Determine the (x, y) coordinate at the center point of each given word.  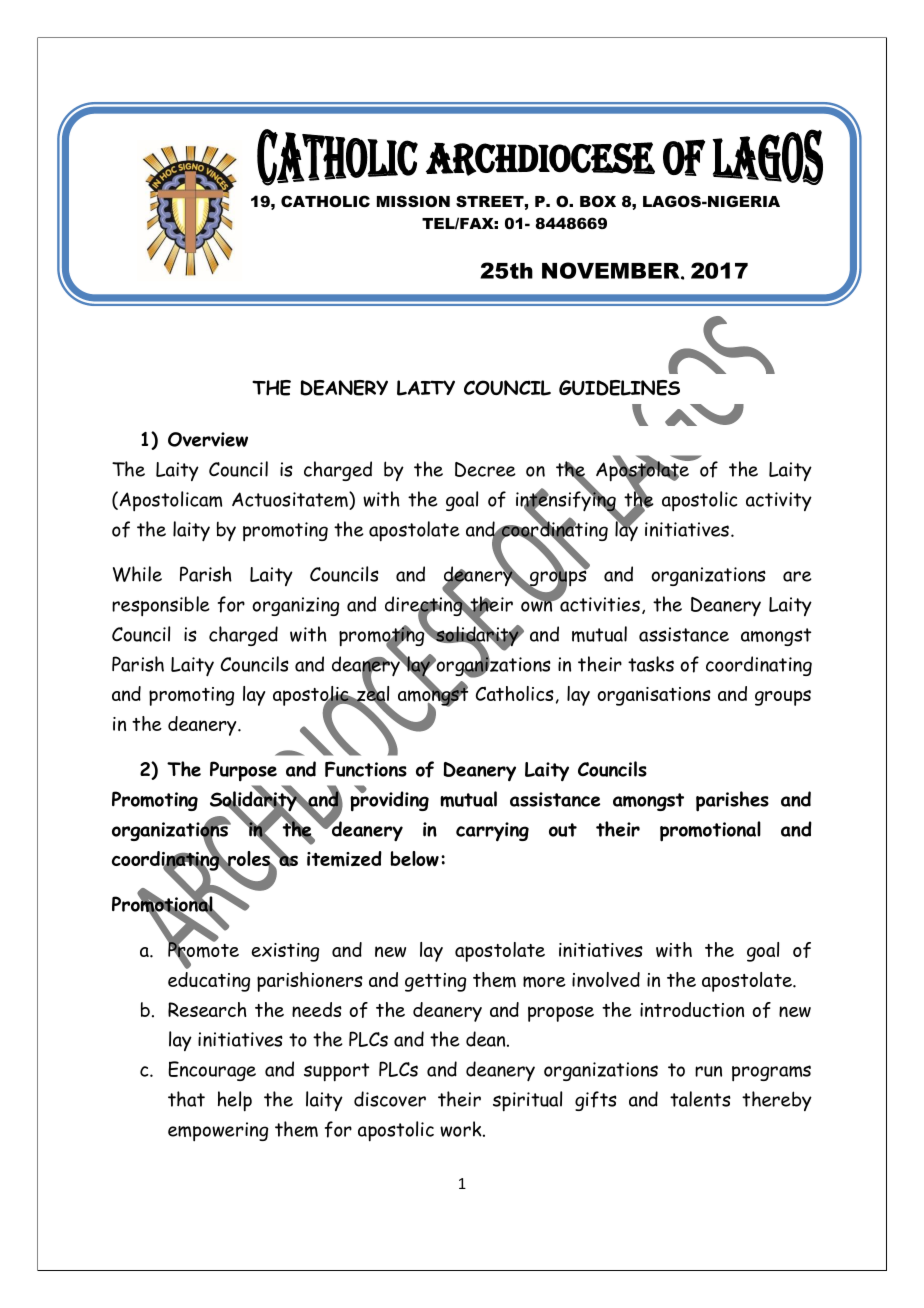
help (235, 1101)
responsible (161, 606)
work (462, 1129)
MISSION (413, 201)
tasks (651, 664)
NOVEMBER (612, 270)
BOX (598, 201)
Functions (366, 769)
